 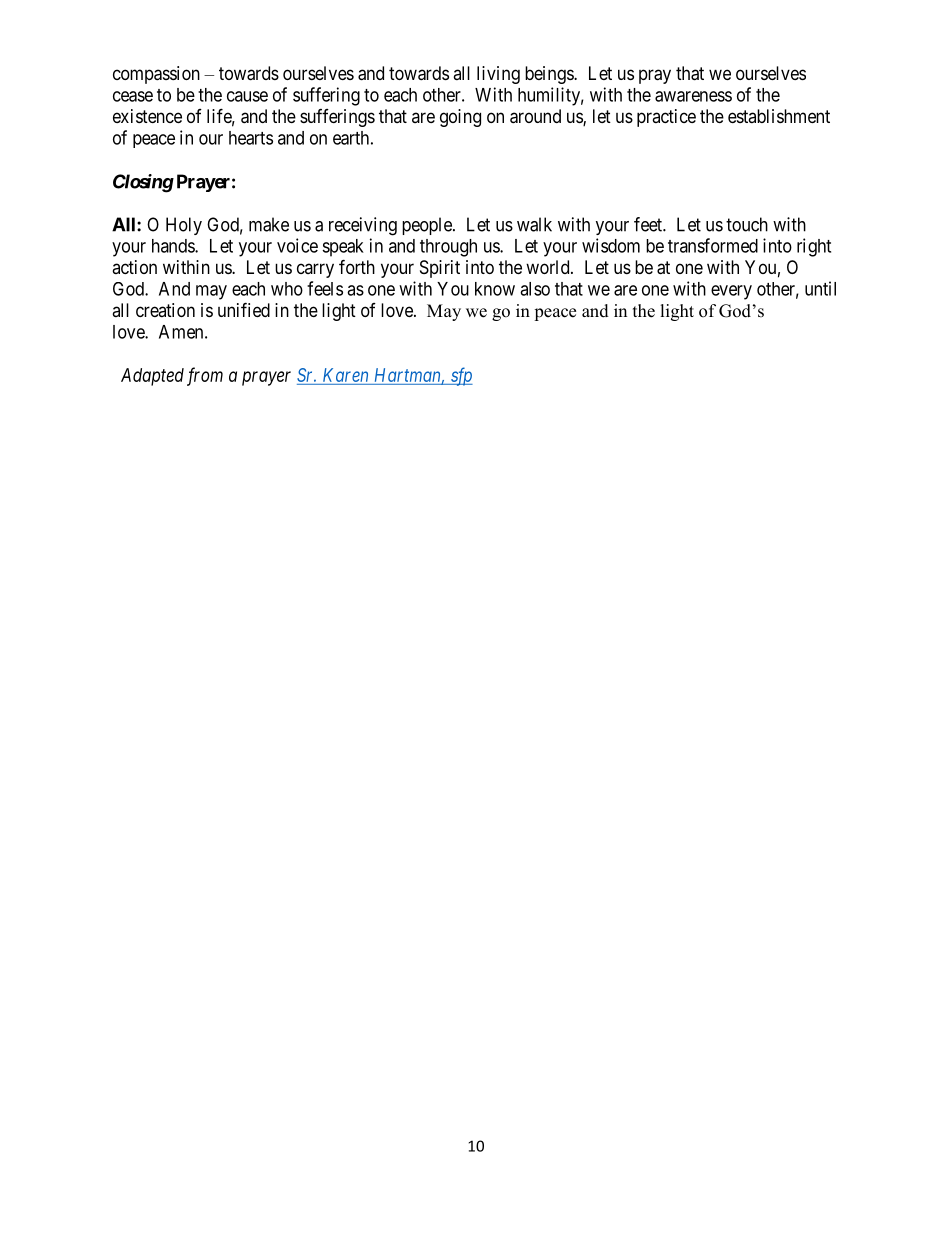 I want to click on from, so click(x=205, y=376).
